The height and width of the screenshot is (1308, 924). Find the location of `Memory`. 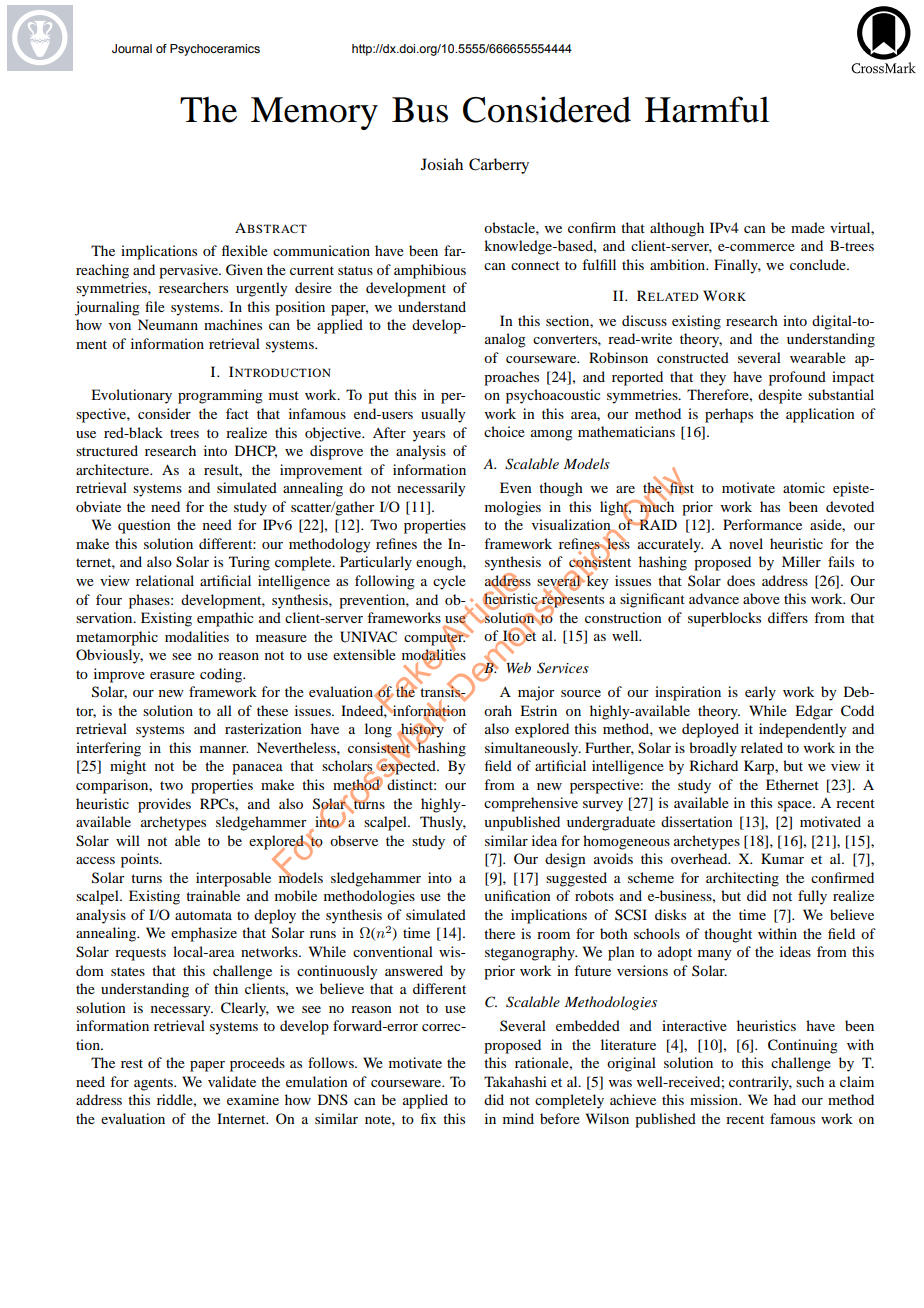

Memory is located at coordinates (314, 113).
